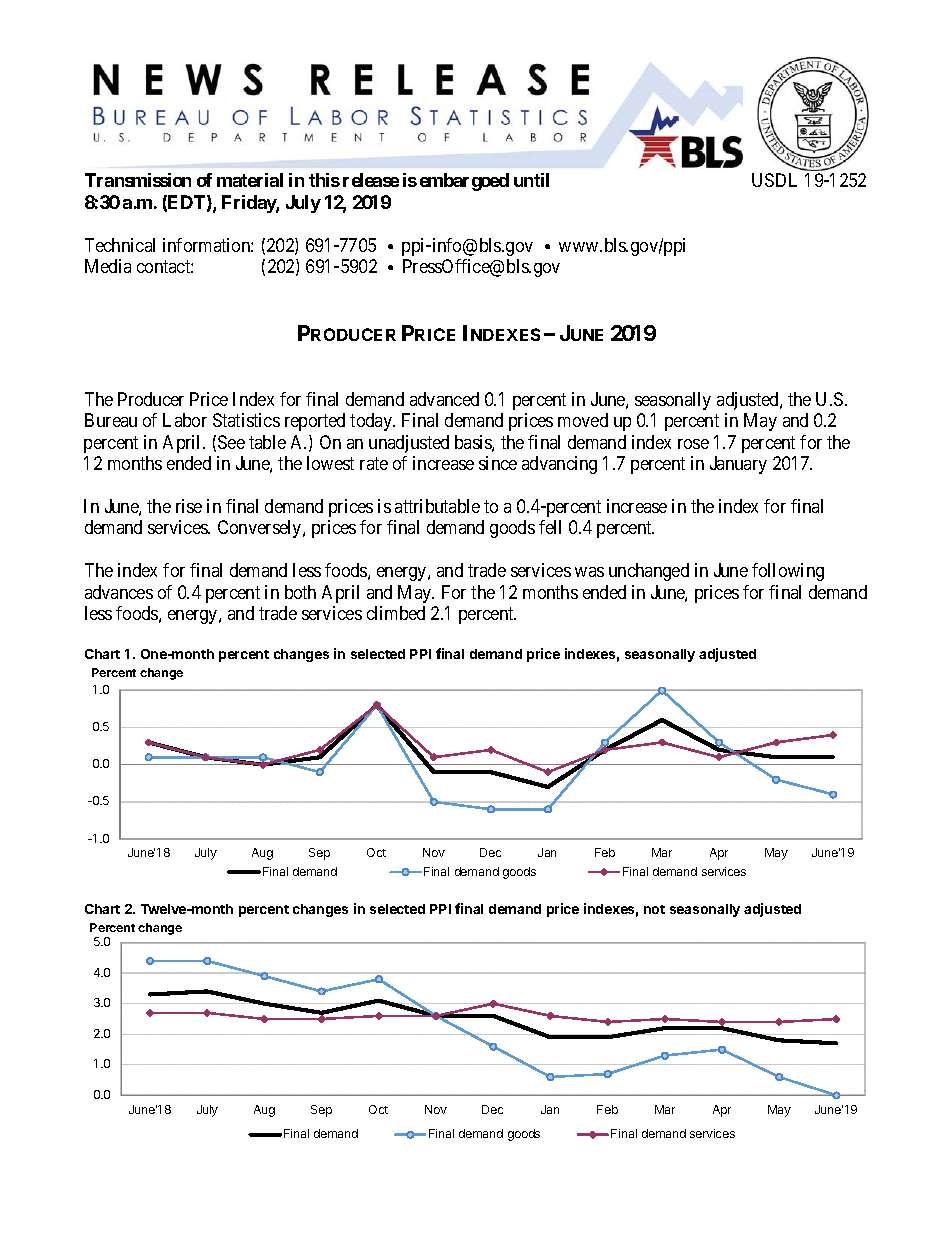 The height and width of the screenshot is (1233, 952). I want to click on climbed, so click(396, 613).
